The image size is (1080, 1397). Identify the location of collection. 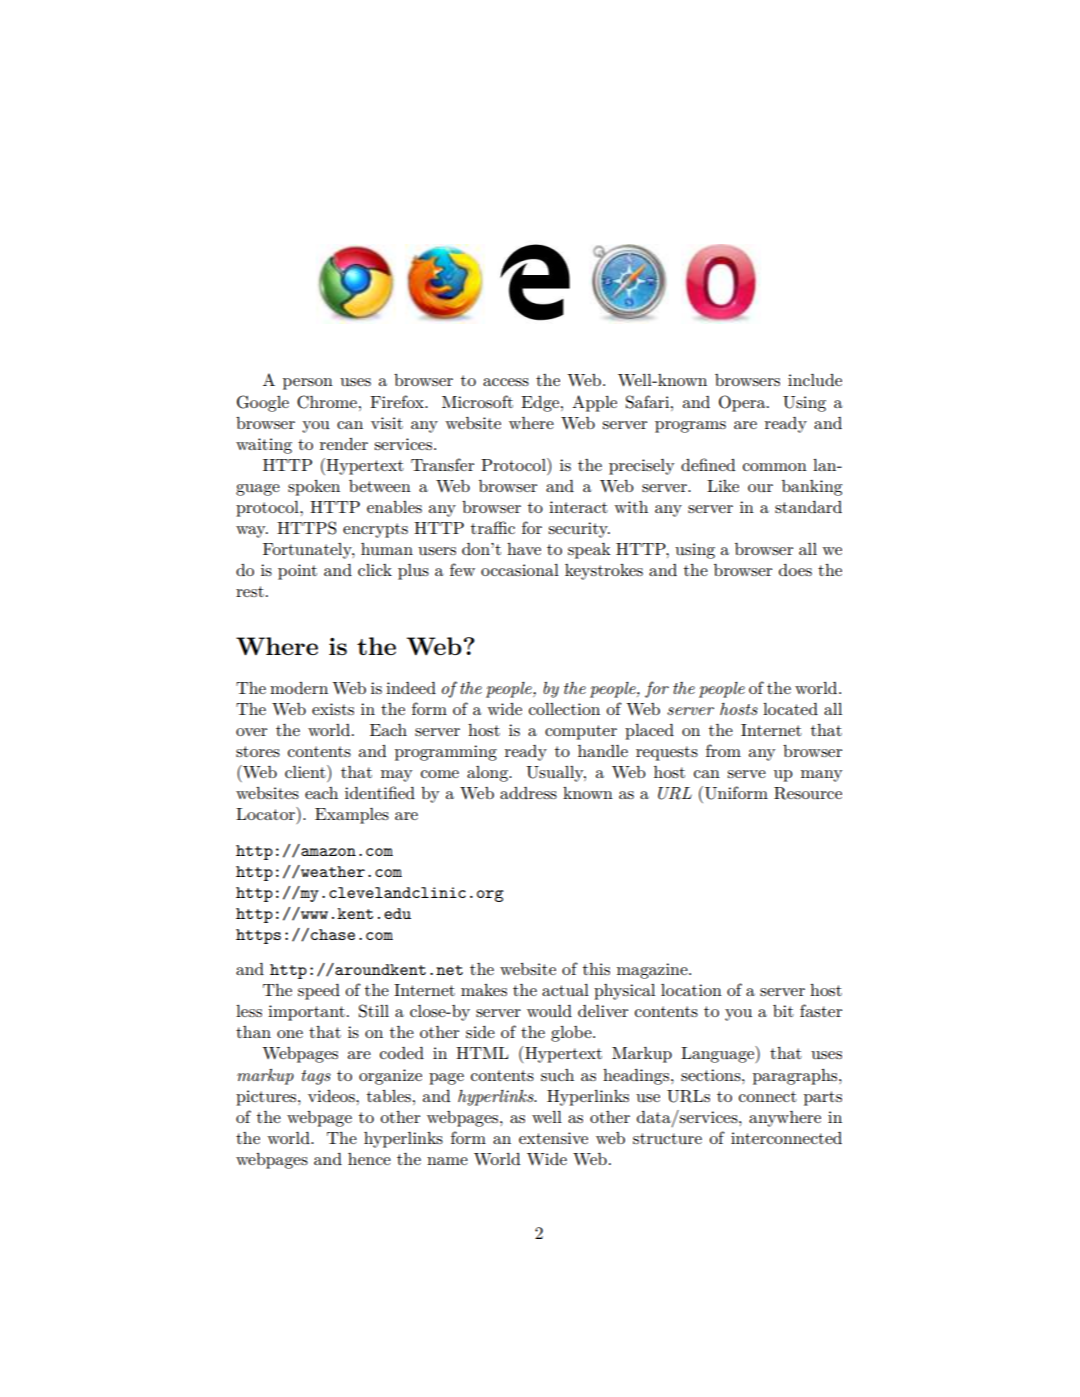
(564, 709).
